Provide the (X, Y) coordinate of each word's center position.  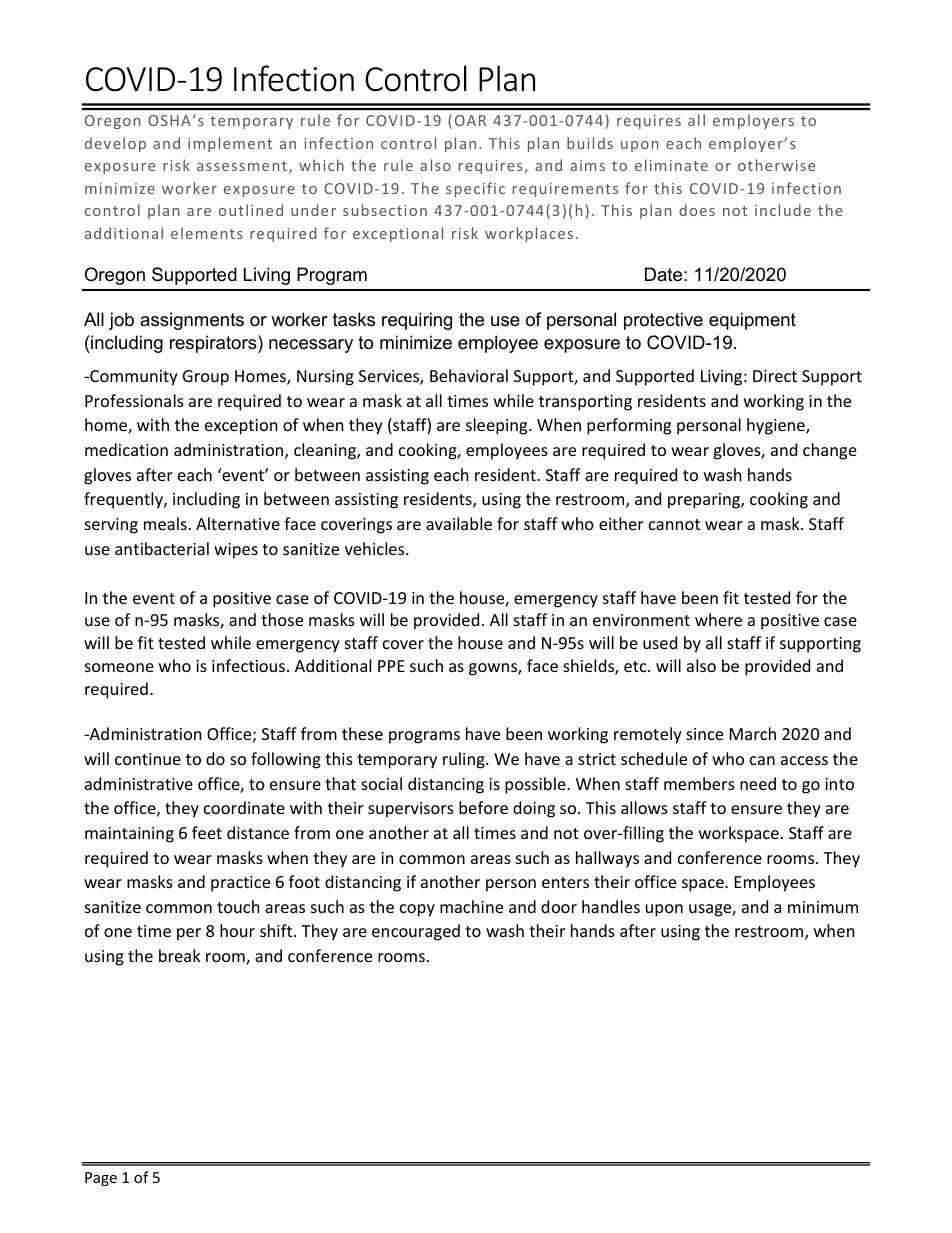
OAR (470, 120)
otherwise (776, 165)
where (718, 619)
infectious (248, 665)
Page (101, 1179)
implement (230, 144)
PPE (391, 666)
